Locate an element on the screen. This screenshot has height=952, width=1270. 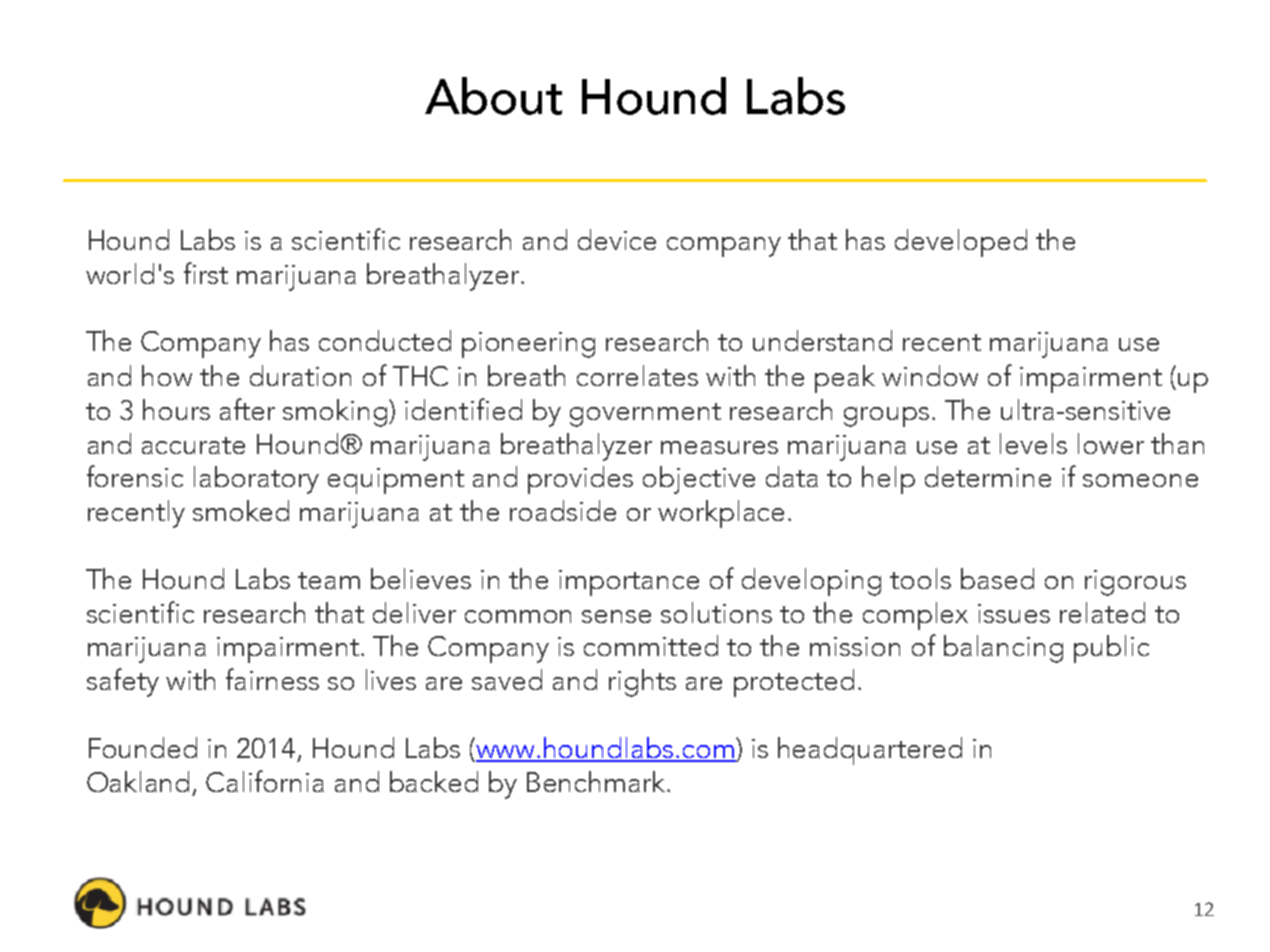
device is located at coordinates (617, 239).
